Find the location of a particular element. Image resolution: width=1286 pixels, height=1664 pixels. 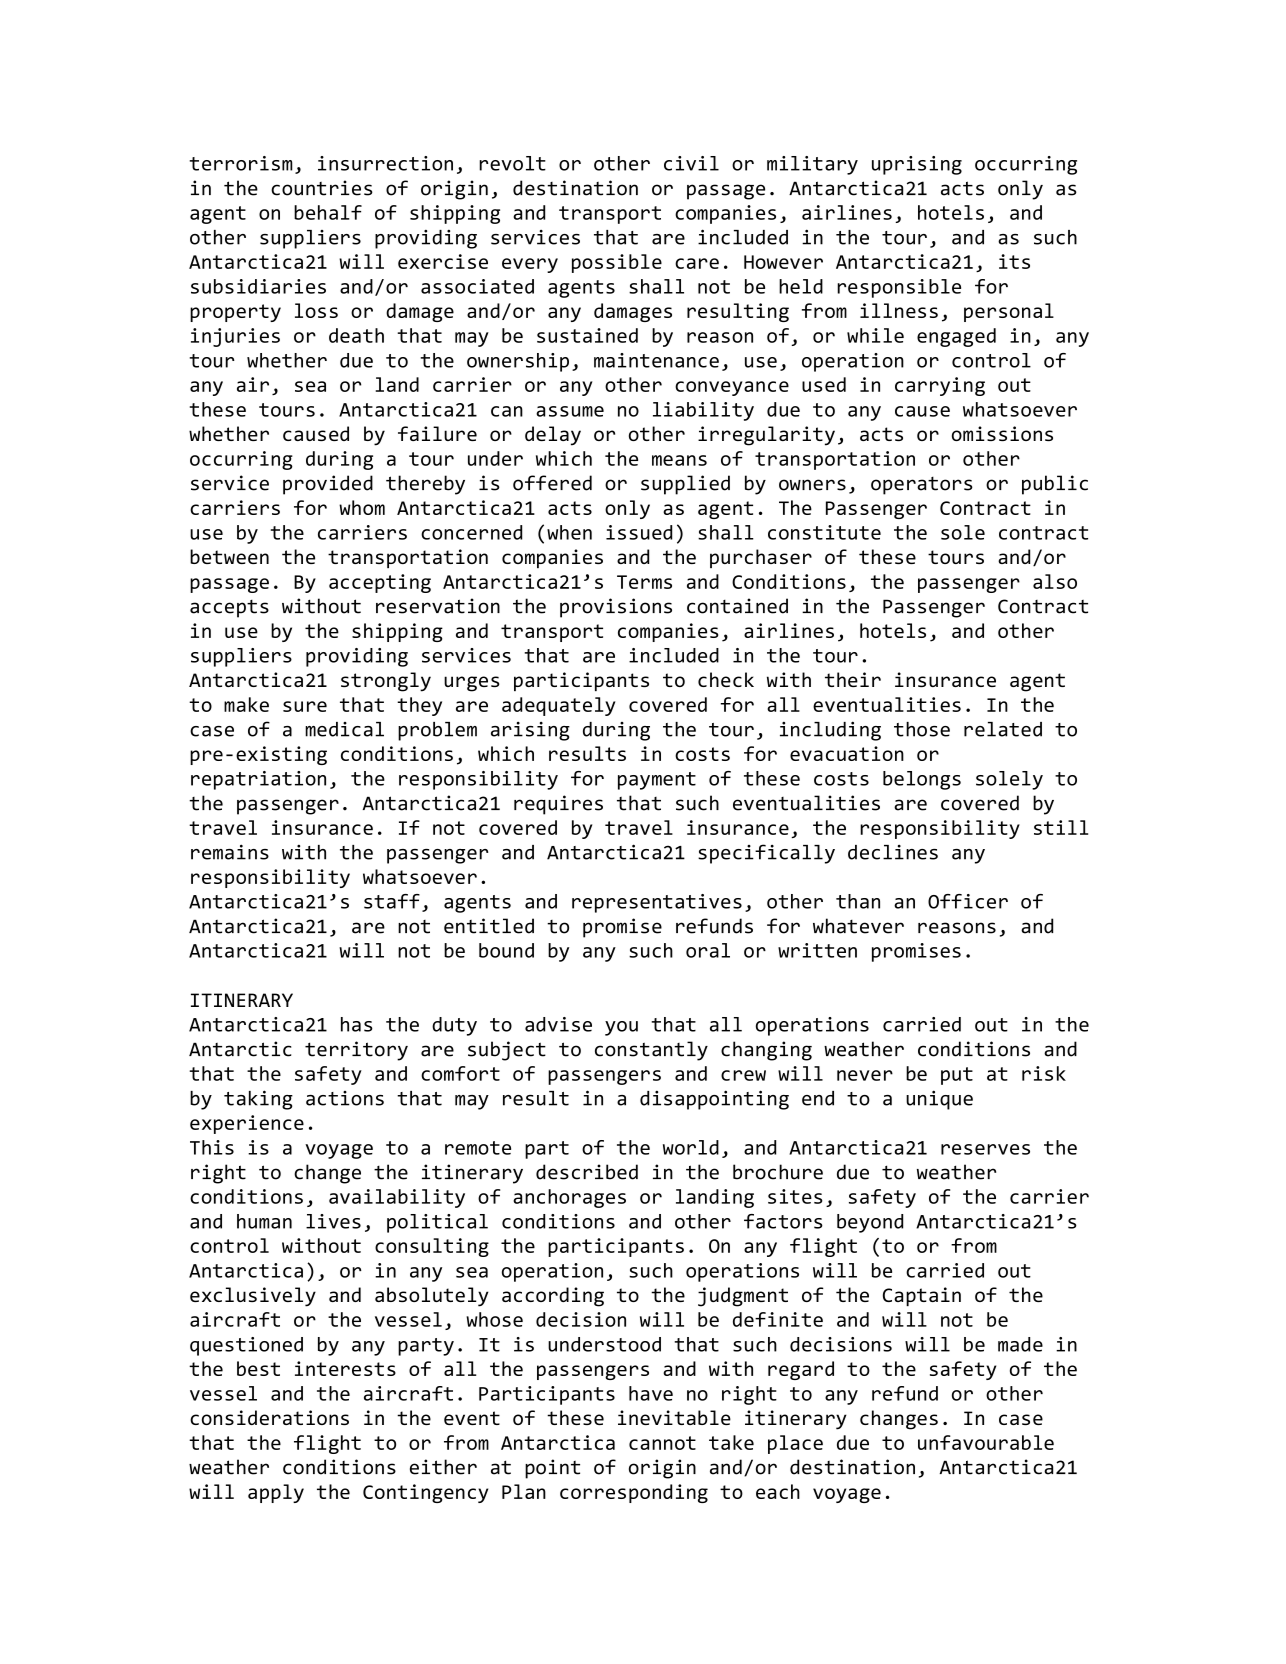

provided is located at coordinates (328, 485).
